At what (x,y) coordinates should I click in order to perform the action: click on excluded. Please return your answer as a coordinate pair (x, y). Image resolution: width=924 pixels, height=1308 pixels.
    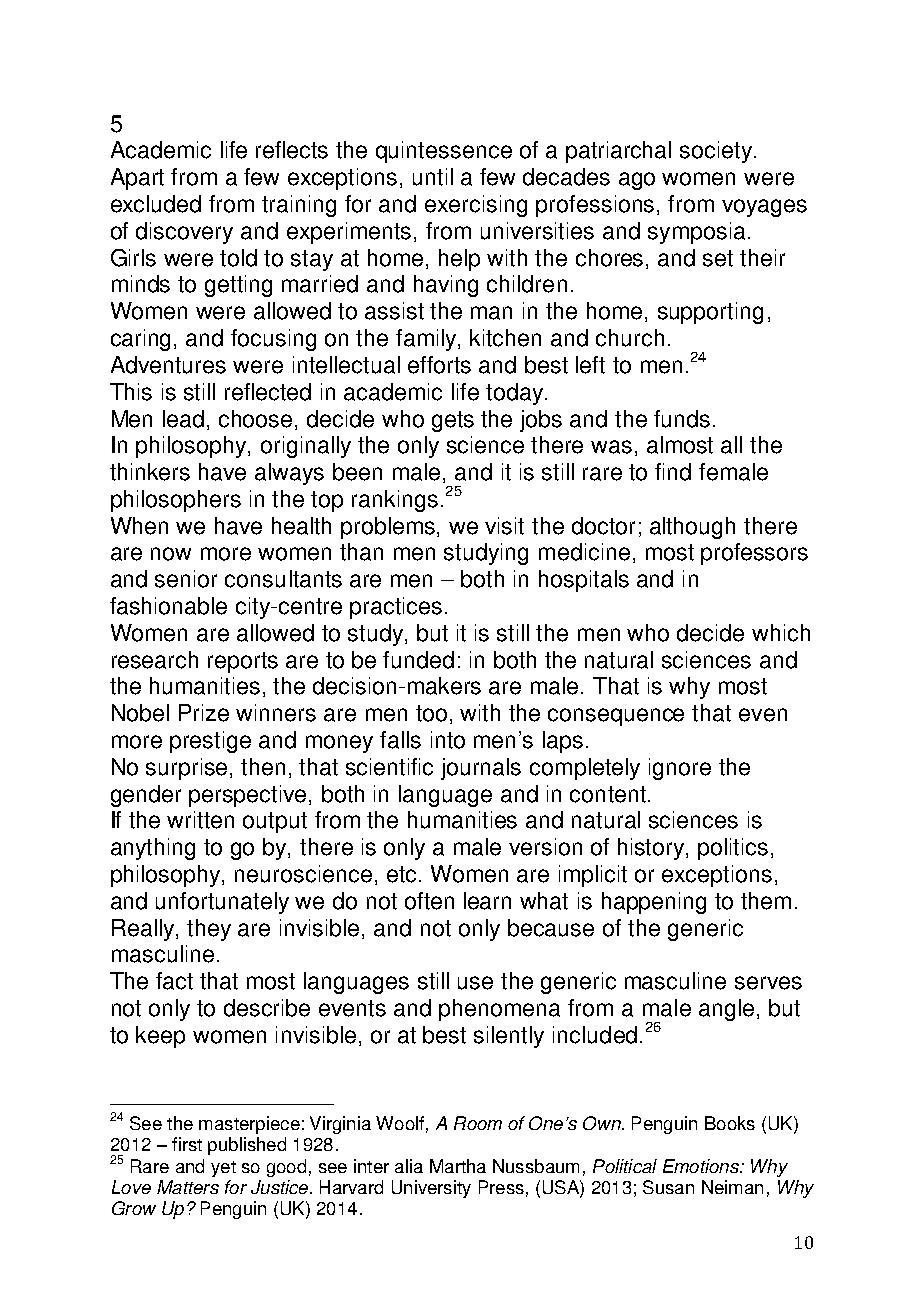
    Looking at the image, I should click on (156, 204).
